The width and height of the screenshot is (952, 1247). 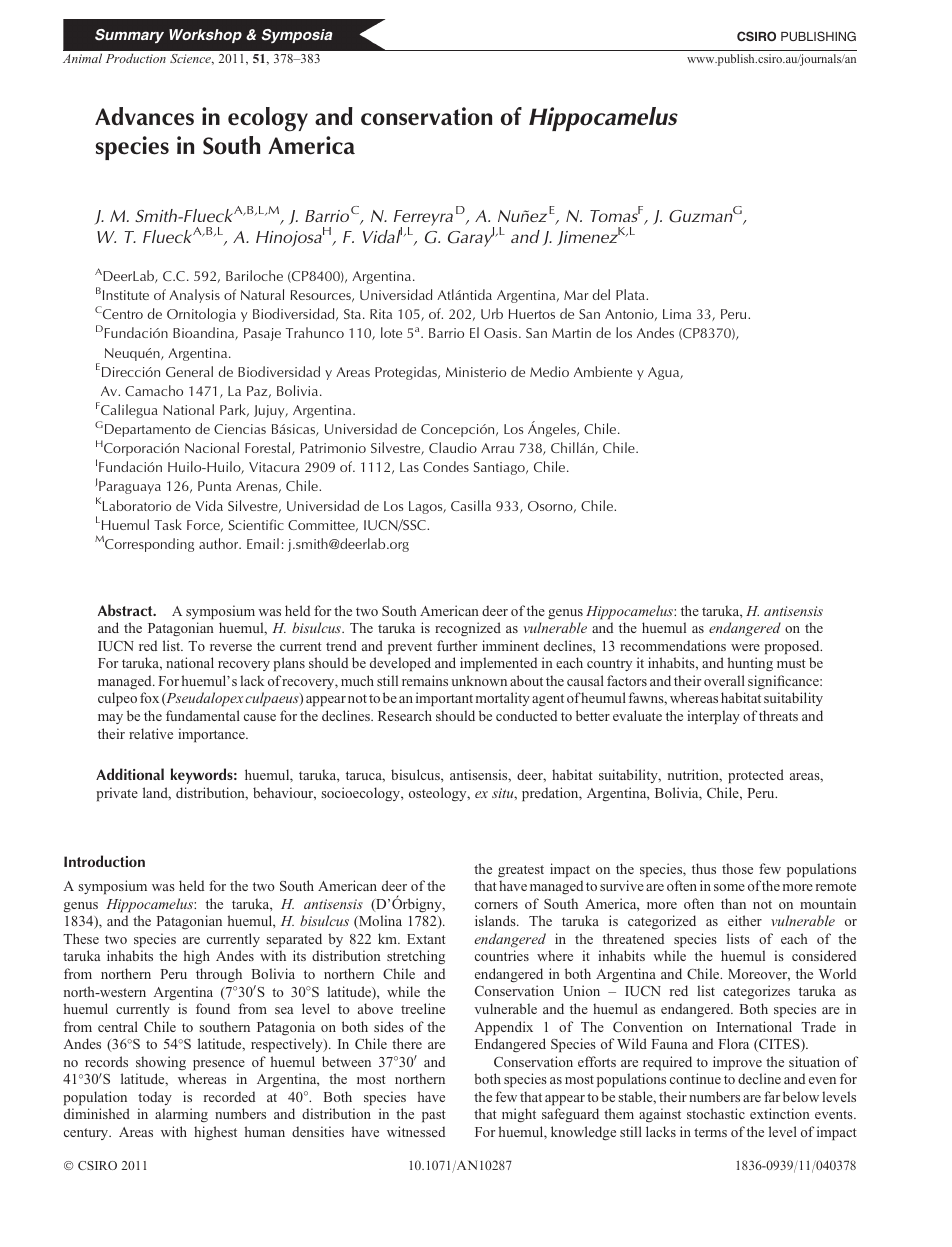 I want to click on Symposia, so click(x=297, y=36).
